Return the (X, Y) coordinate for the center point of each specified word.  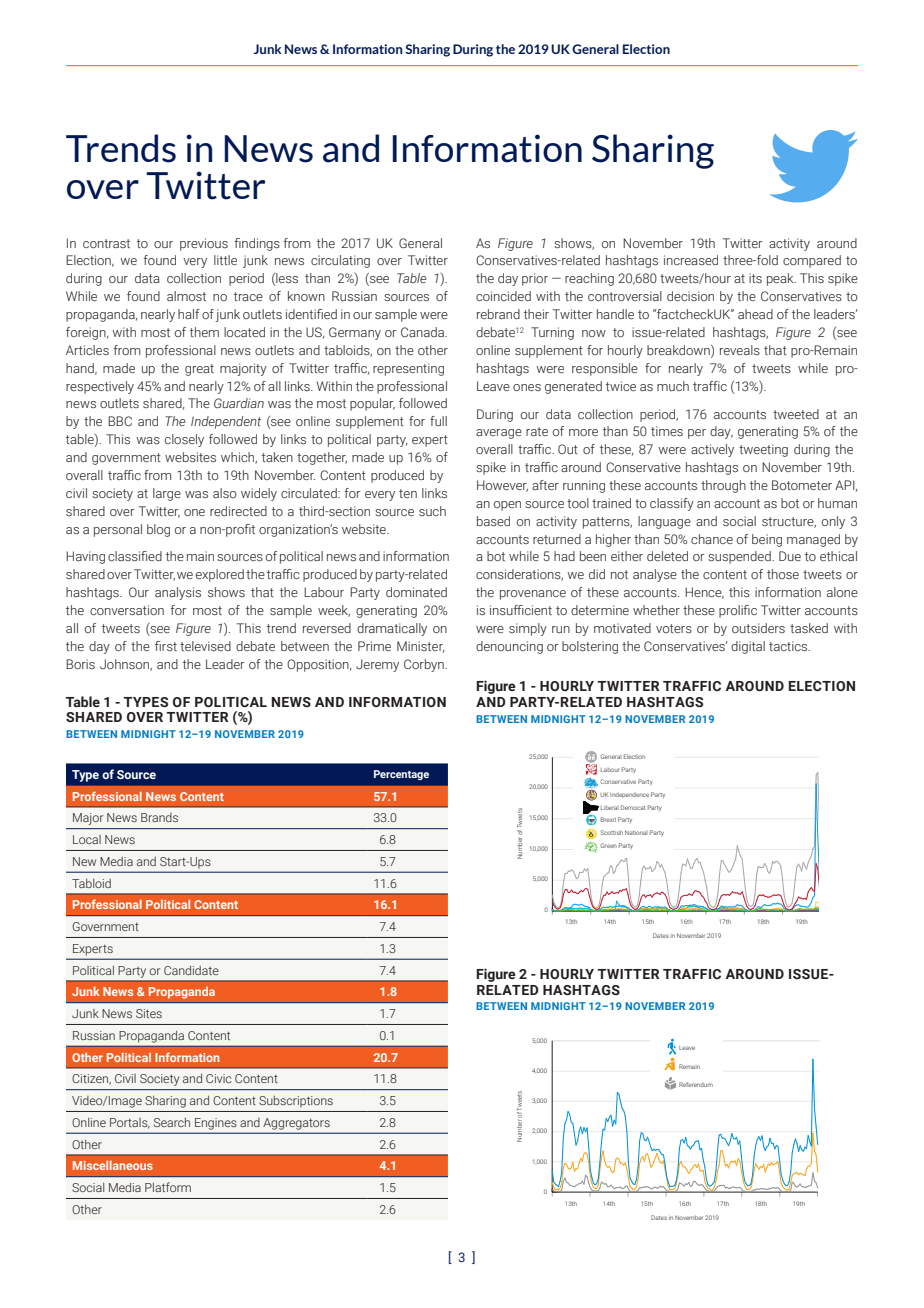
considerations (519, 575)
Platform (168, 1187)
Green (608, 845)
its (755, 278)
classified (135, 556)
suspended (740, 557)
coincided (503, 296)
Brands (159, 817)
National (636, 832)
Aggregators (297, 1124)
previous (204, 244)
